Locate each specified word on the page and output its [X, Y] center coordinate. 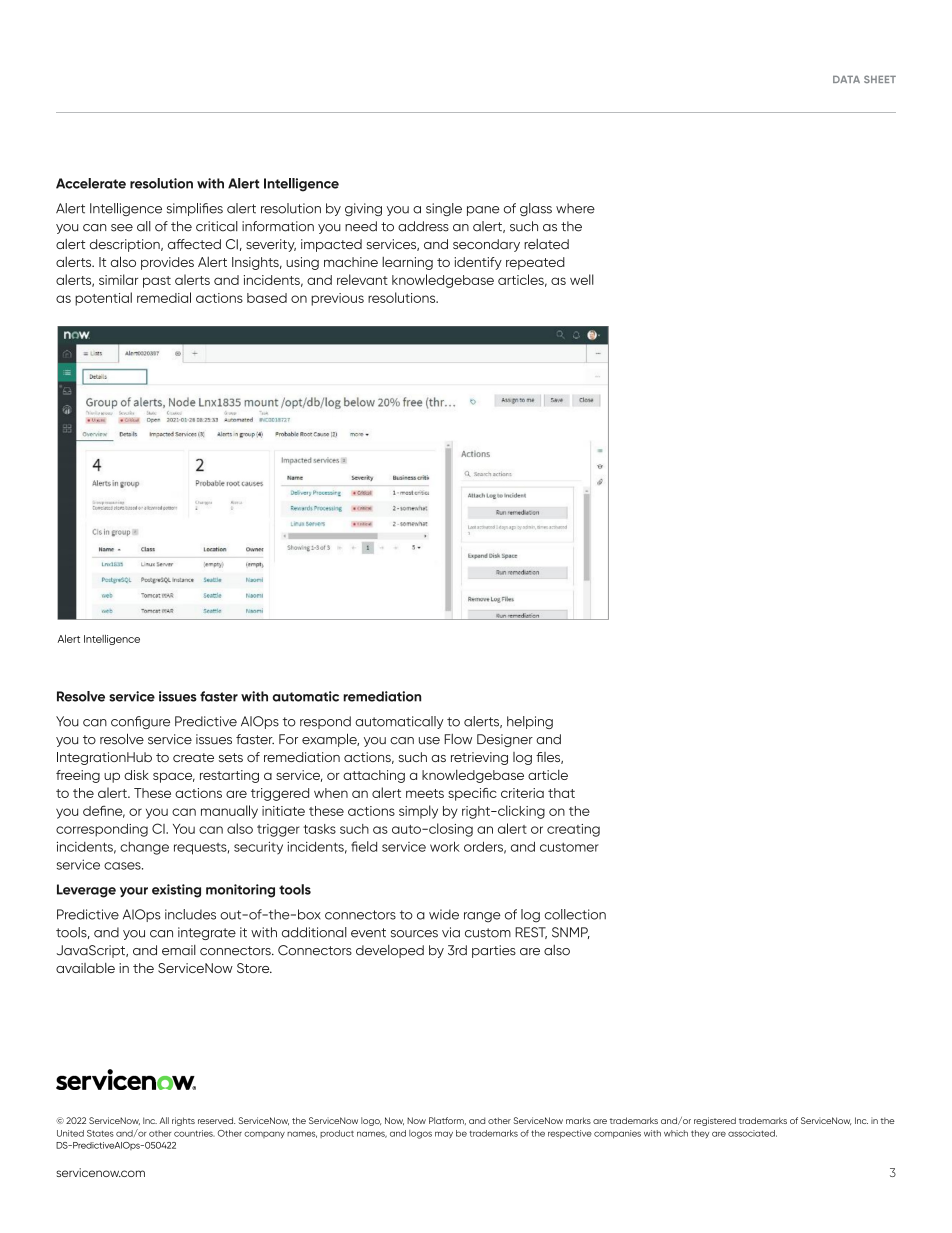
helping [530, 722]
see [122, 228]
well [582, 279]
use [429, 741]
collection [575, 914]
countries [194, 1133]
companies [617, 1134]
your [134, 892]
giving [363, 209]
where [575, 208]
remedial [164, 297]
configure [140, 722]
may [444, 1135]
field [364, 846]
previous [337, 299]
